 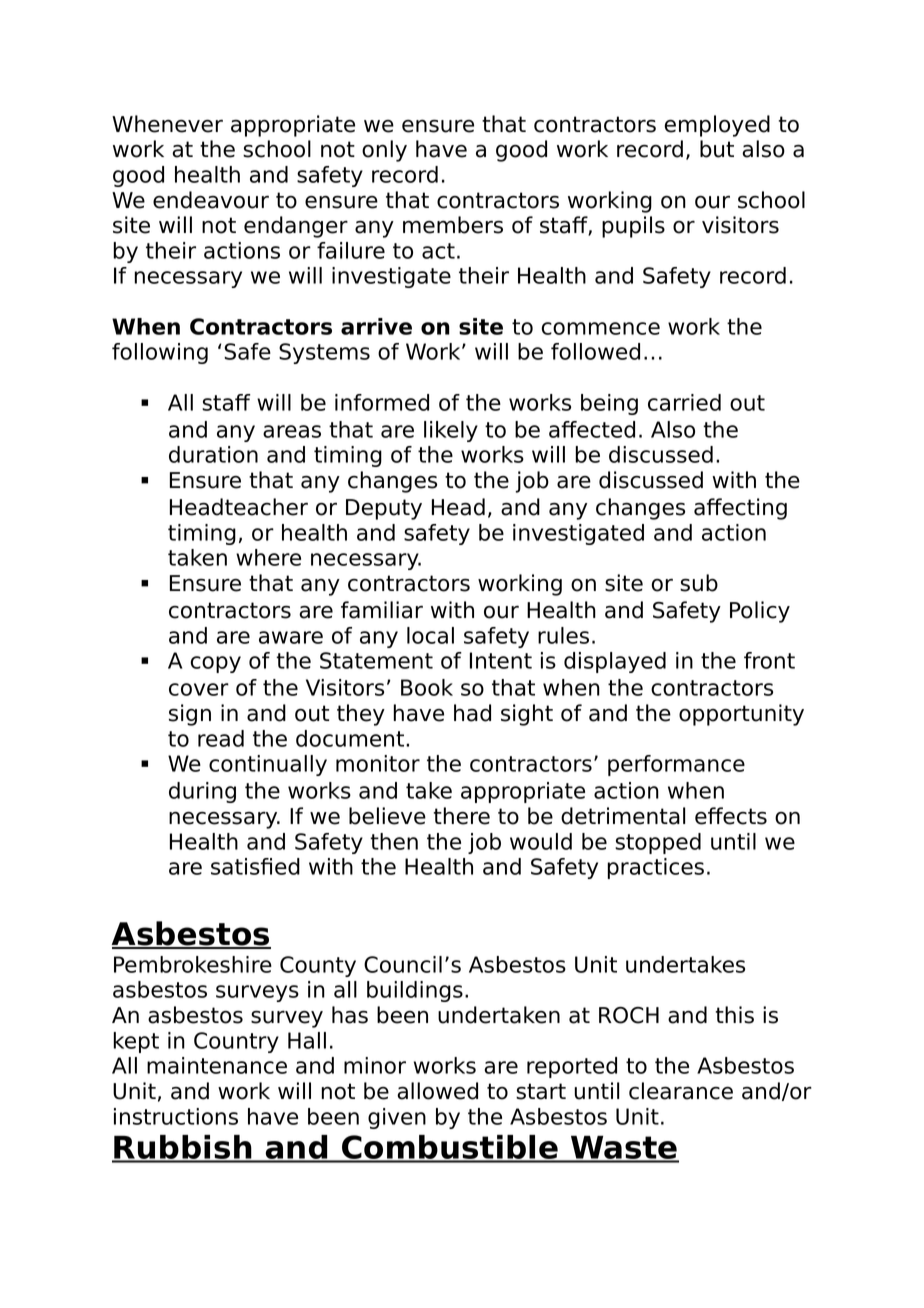 What do you see at coordinates (384, 151) in the page?
I see `only` at bounding box center [384, 151].
